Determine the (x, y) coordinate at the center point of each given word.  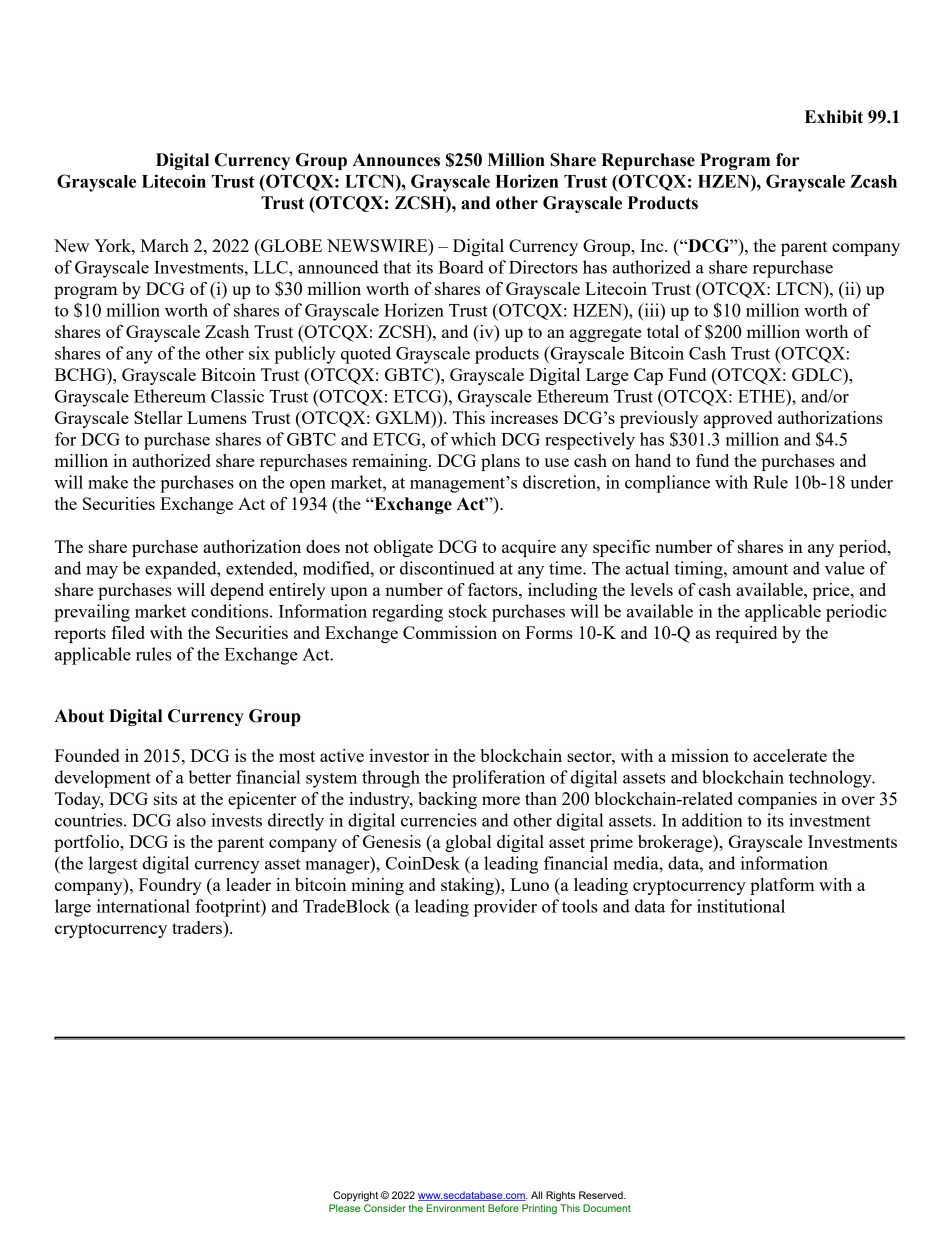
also (191, 820)
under (871, 482)
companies (777, 800)
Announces (396, 160)
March (164, 245)
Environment (456, 1208)
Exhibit (834, 117)
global (468, 843)
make (108, 482)
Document (607, 1208)
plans (500, 462)
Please (344, 1208)
